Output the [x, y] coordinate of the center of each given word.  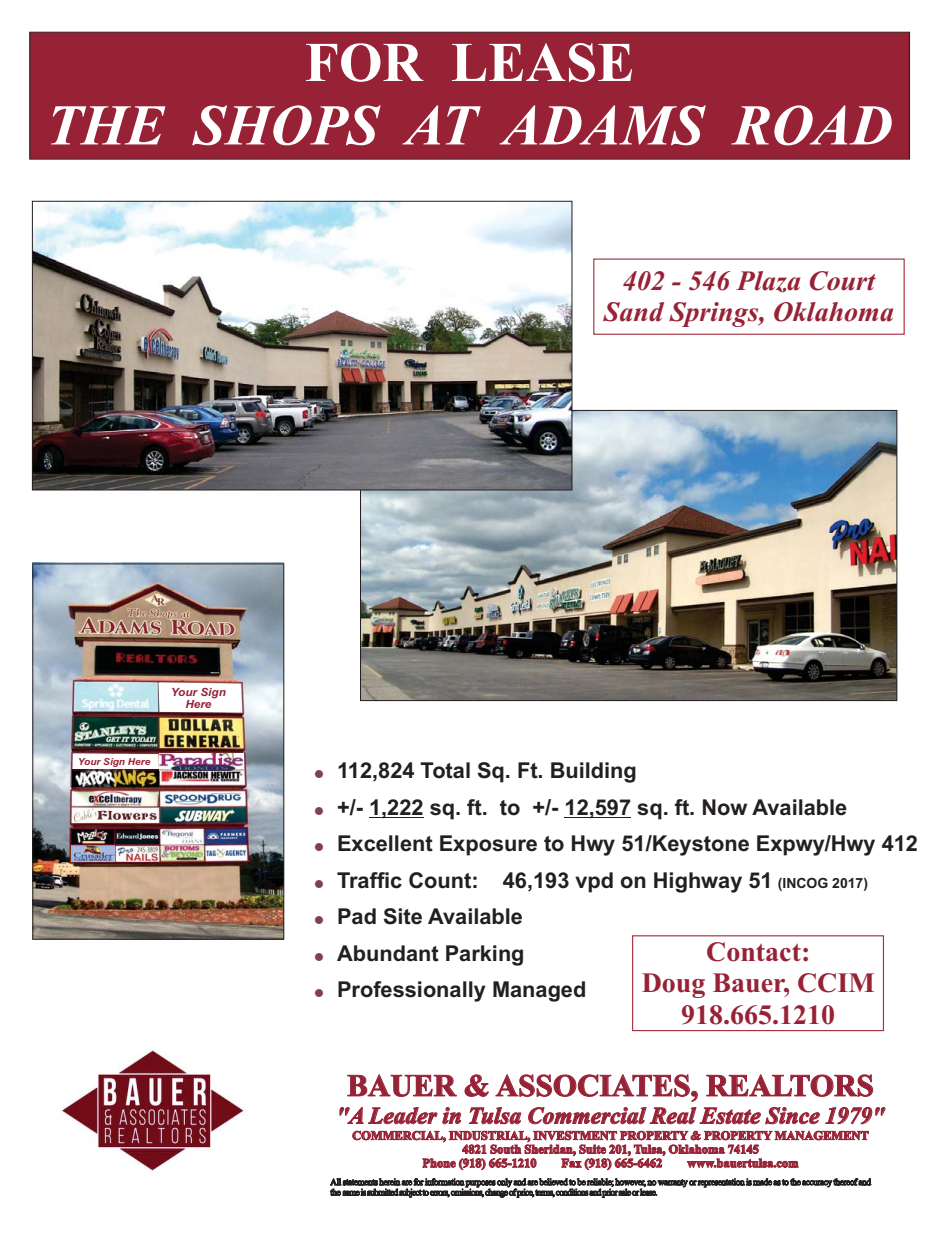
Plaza [768, 282]
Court [843, 281]
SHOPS [286, 125]
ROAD [811, 125]
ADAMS [603, 125]
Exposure [488, 845]
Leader [403, 1115]
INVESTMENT [575, 1135]
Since [792, 1116]
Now [725, 807]
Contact [754, 952]
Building [593, 772]
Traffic [369, 880]
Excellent [385, 843]
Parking [484, 955]
